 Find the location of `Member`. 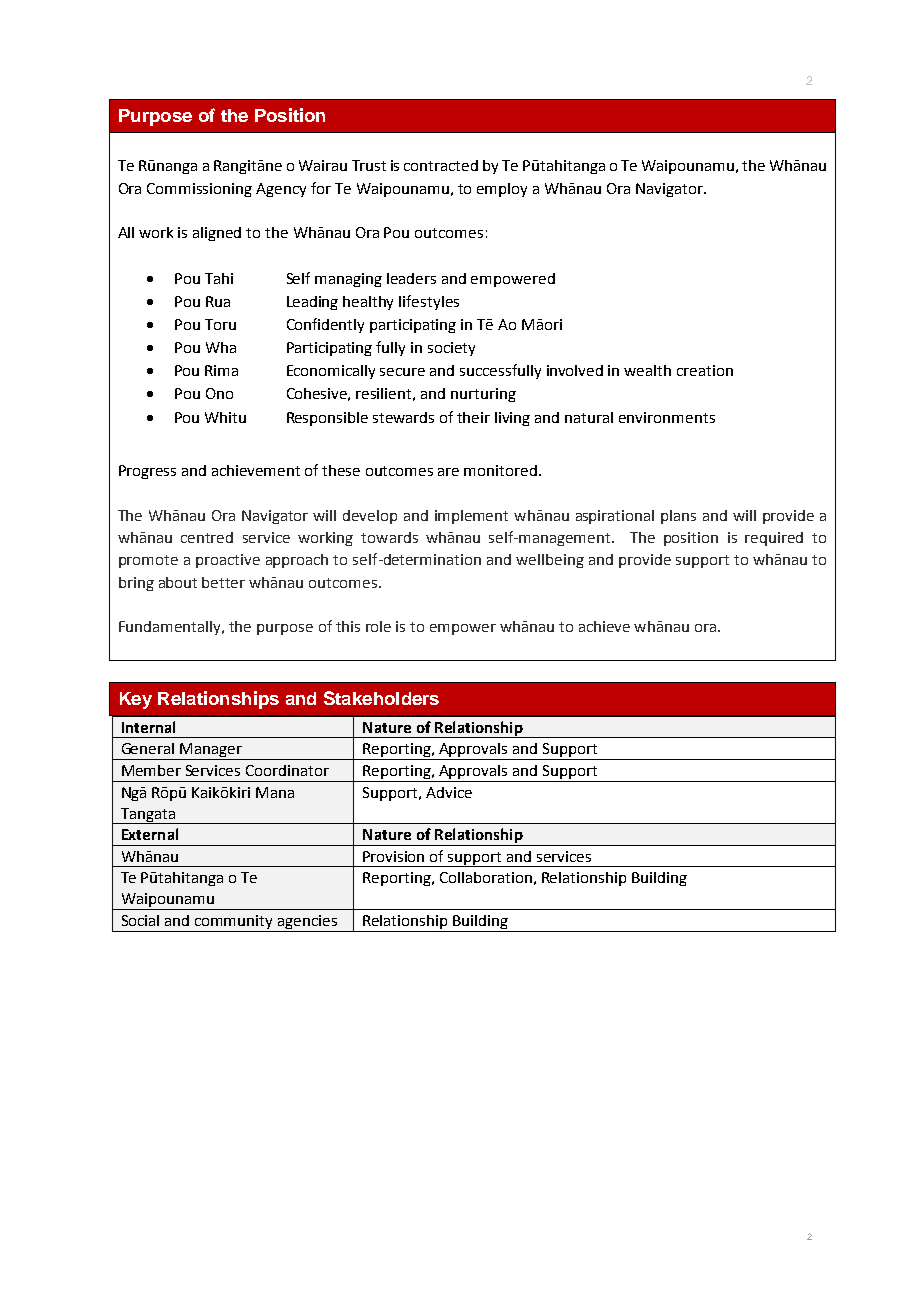

Member is located at coordinates (151, 770).
